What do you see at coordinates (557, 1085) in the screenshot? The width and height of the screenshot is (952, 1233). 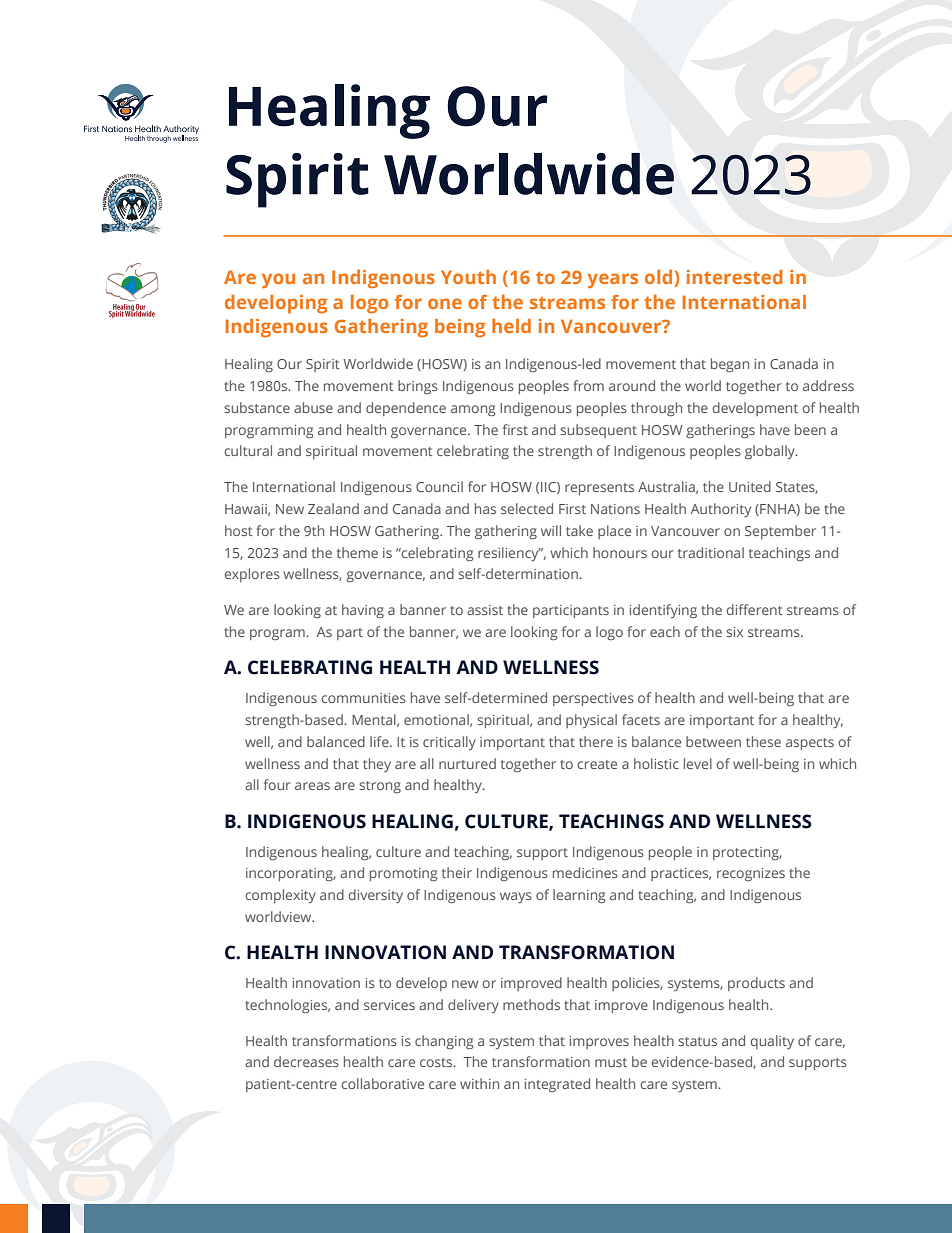 I see `integrated` at bounding box center [557, 1085].
